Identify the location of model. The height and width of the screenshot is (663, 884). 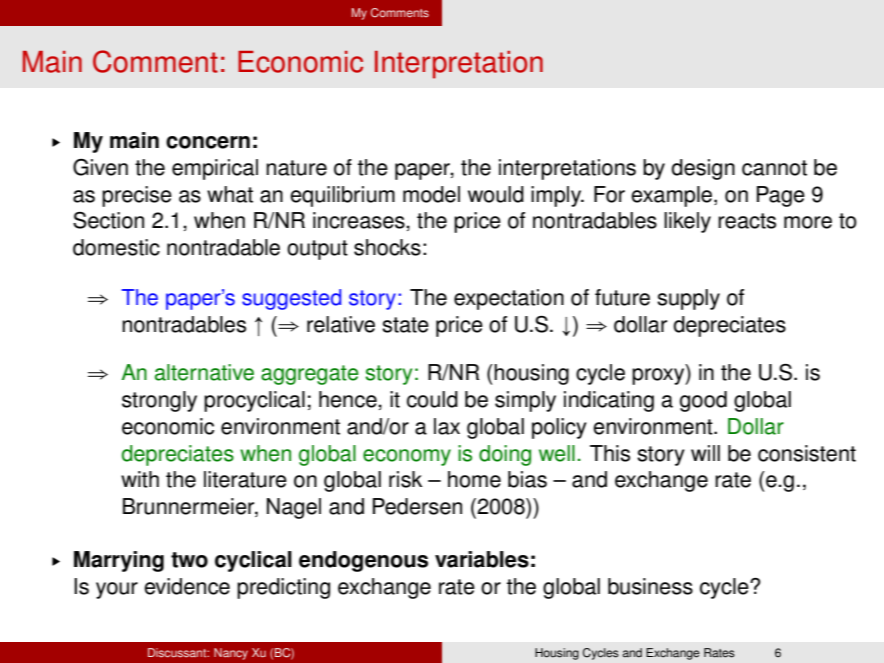
(431, 194).
